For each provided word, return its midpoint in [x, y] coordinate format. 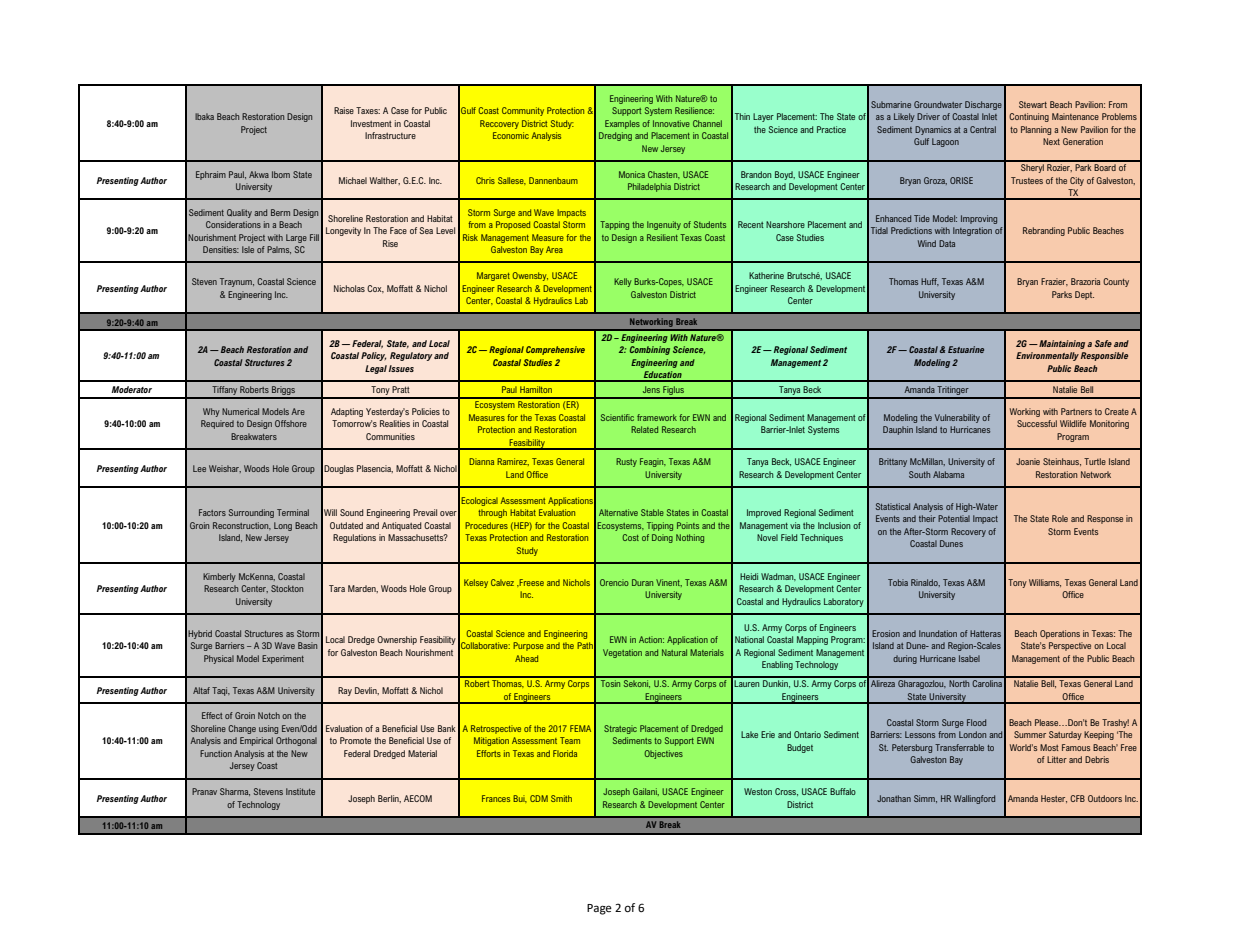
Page [599, 909]
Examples [622, 124]
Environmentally [1047, 356]
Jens [651, 389]
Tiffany [224, 392]
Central [983, 129]
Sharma [235, 792]
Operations [1060, 634]
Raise [344, 110]
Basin [307, 645]
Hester [1054, 799]
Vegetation [622, 653]
